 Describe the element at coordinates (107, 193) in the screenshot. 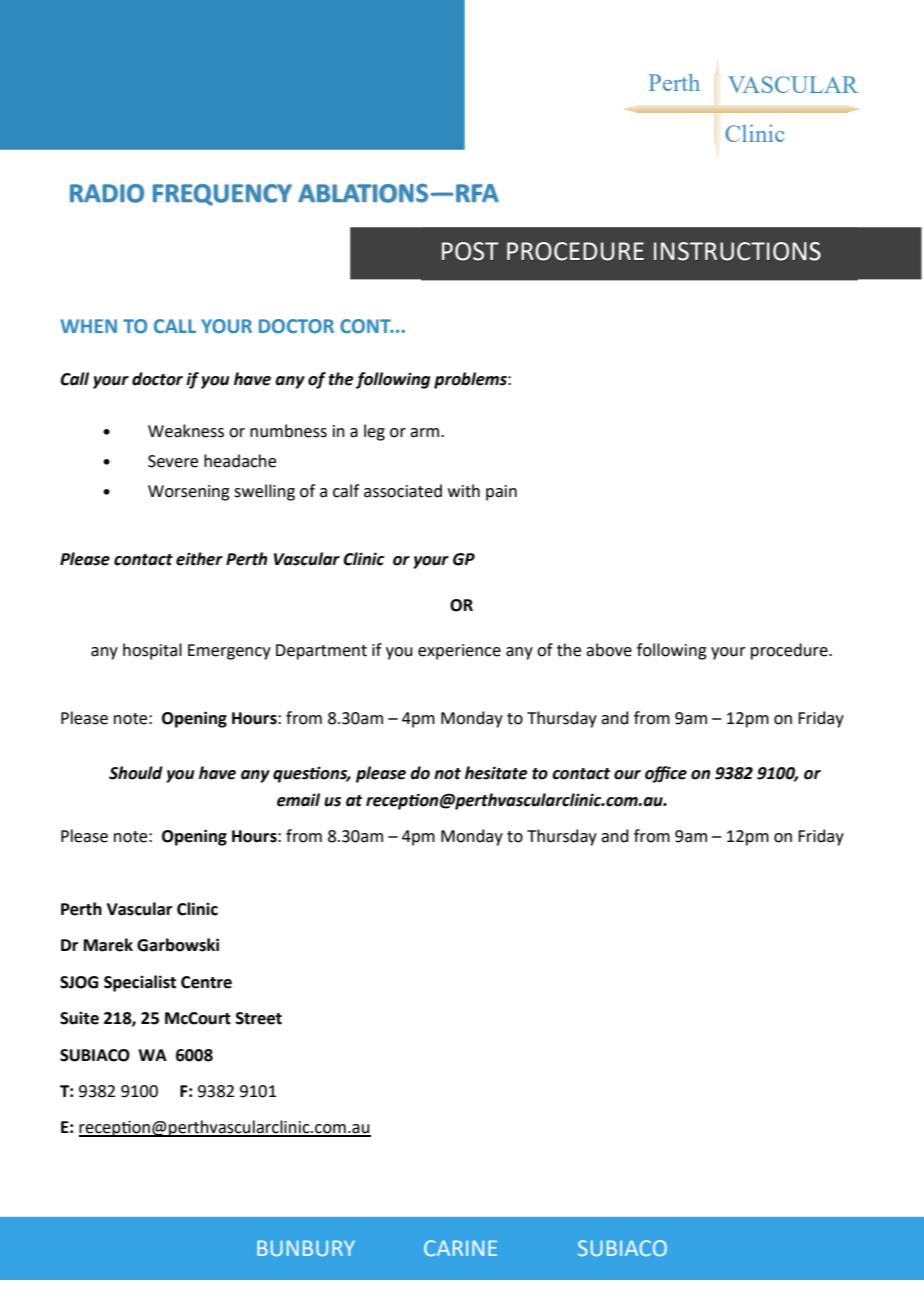

I see `RADIO` at that location.
